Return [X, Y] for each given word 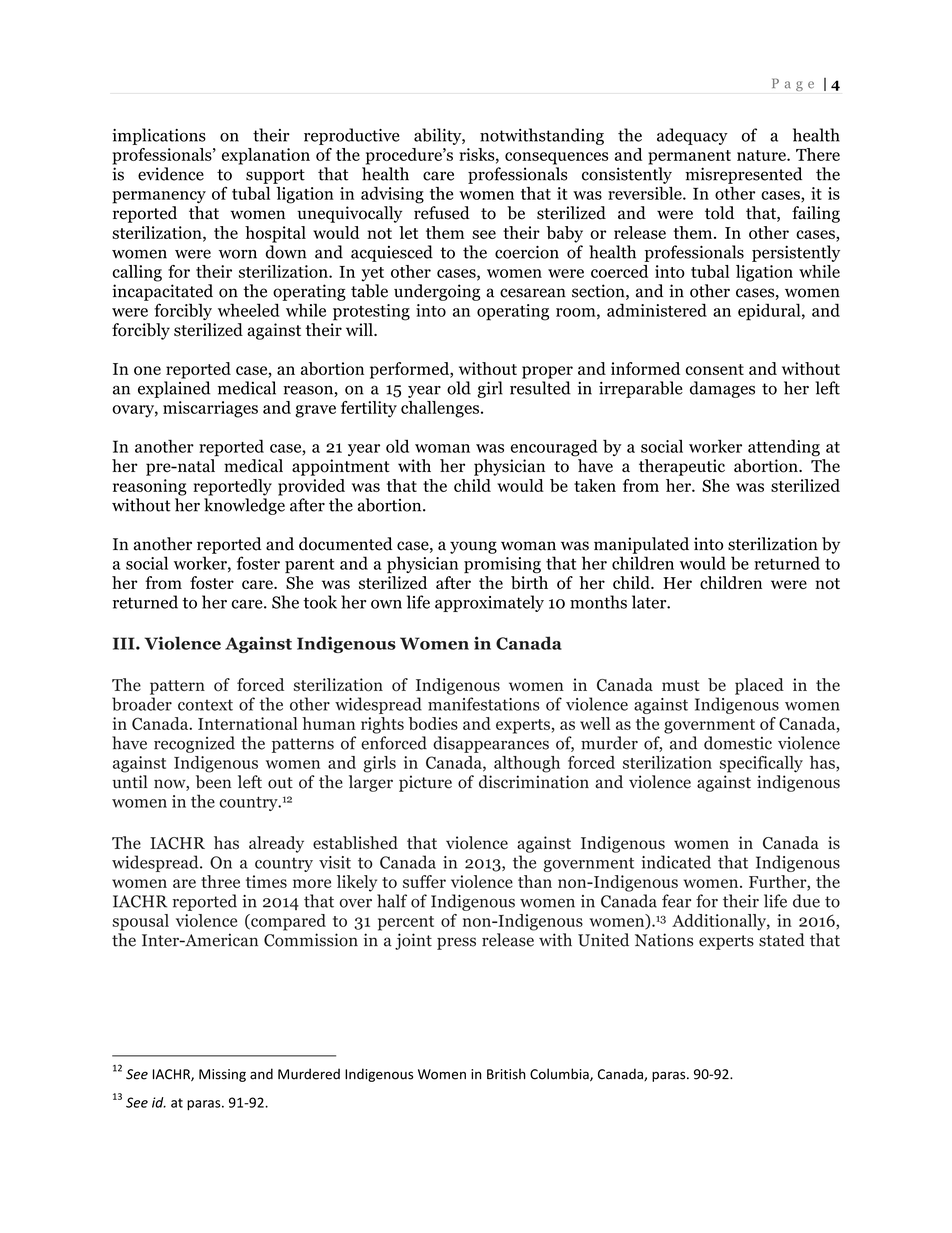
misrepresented [743, 175]
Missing [222, 1075]
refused [442, 213]
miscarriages [210, 409]
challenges [440, 409]
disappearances [491, 744]
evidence [171, 174]
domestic [738, 743]
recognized [194, 744]
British [506, 1074]
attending [784, 448]
